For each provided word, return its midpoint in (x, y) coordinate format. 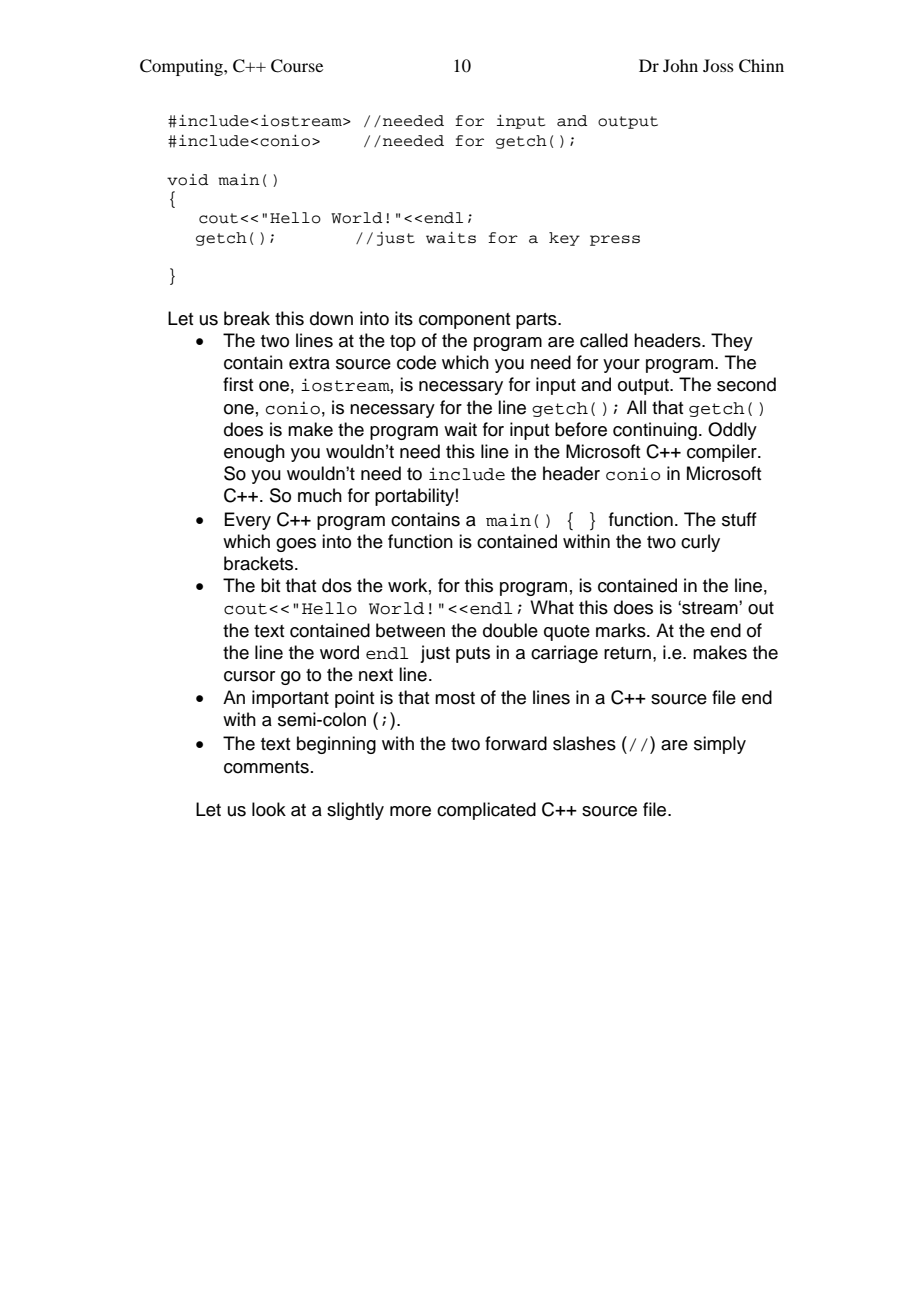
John (680, 65)
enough (254, 453)
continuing (655, 431)
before (581, 429)
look (269, 809)
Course (297, 66)
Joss (718, 65)
